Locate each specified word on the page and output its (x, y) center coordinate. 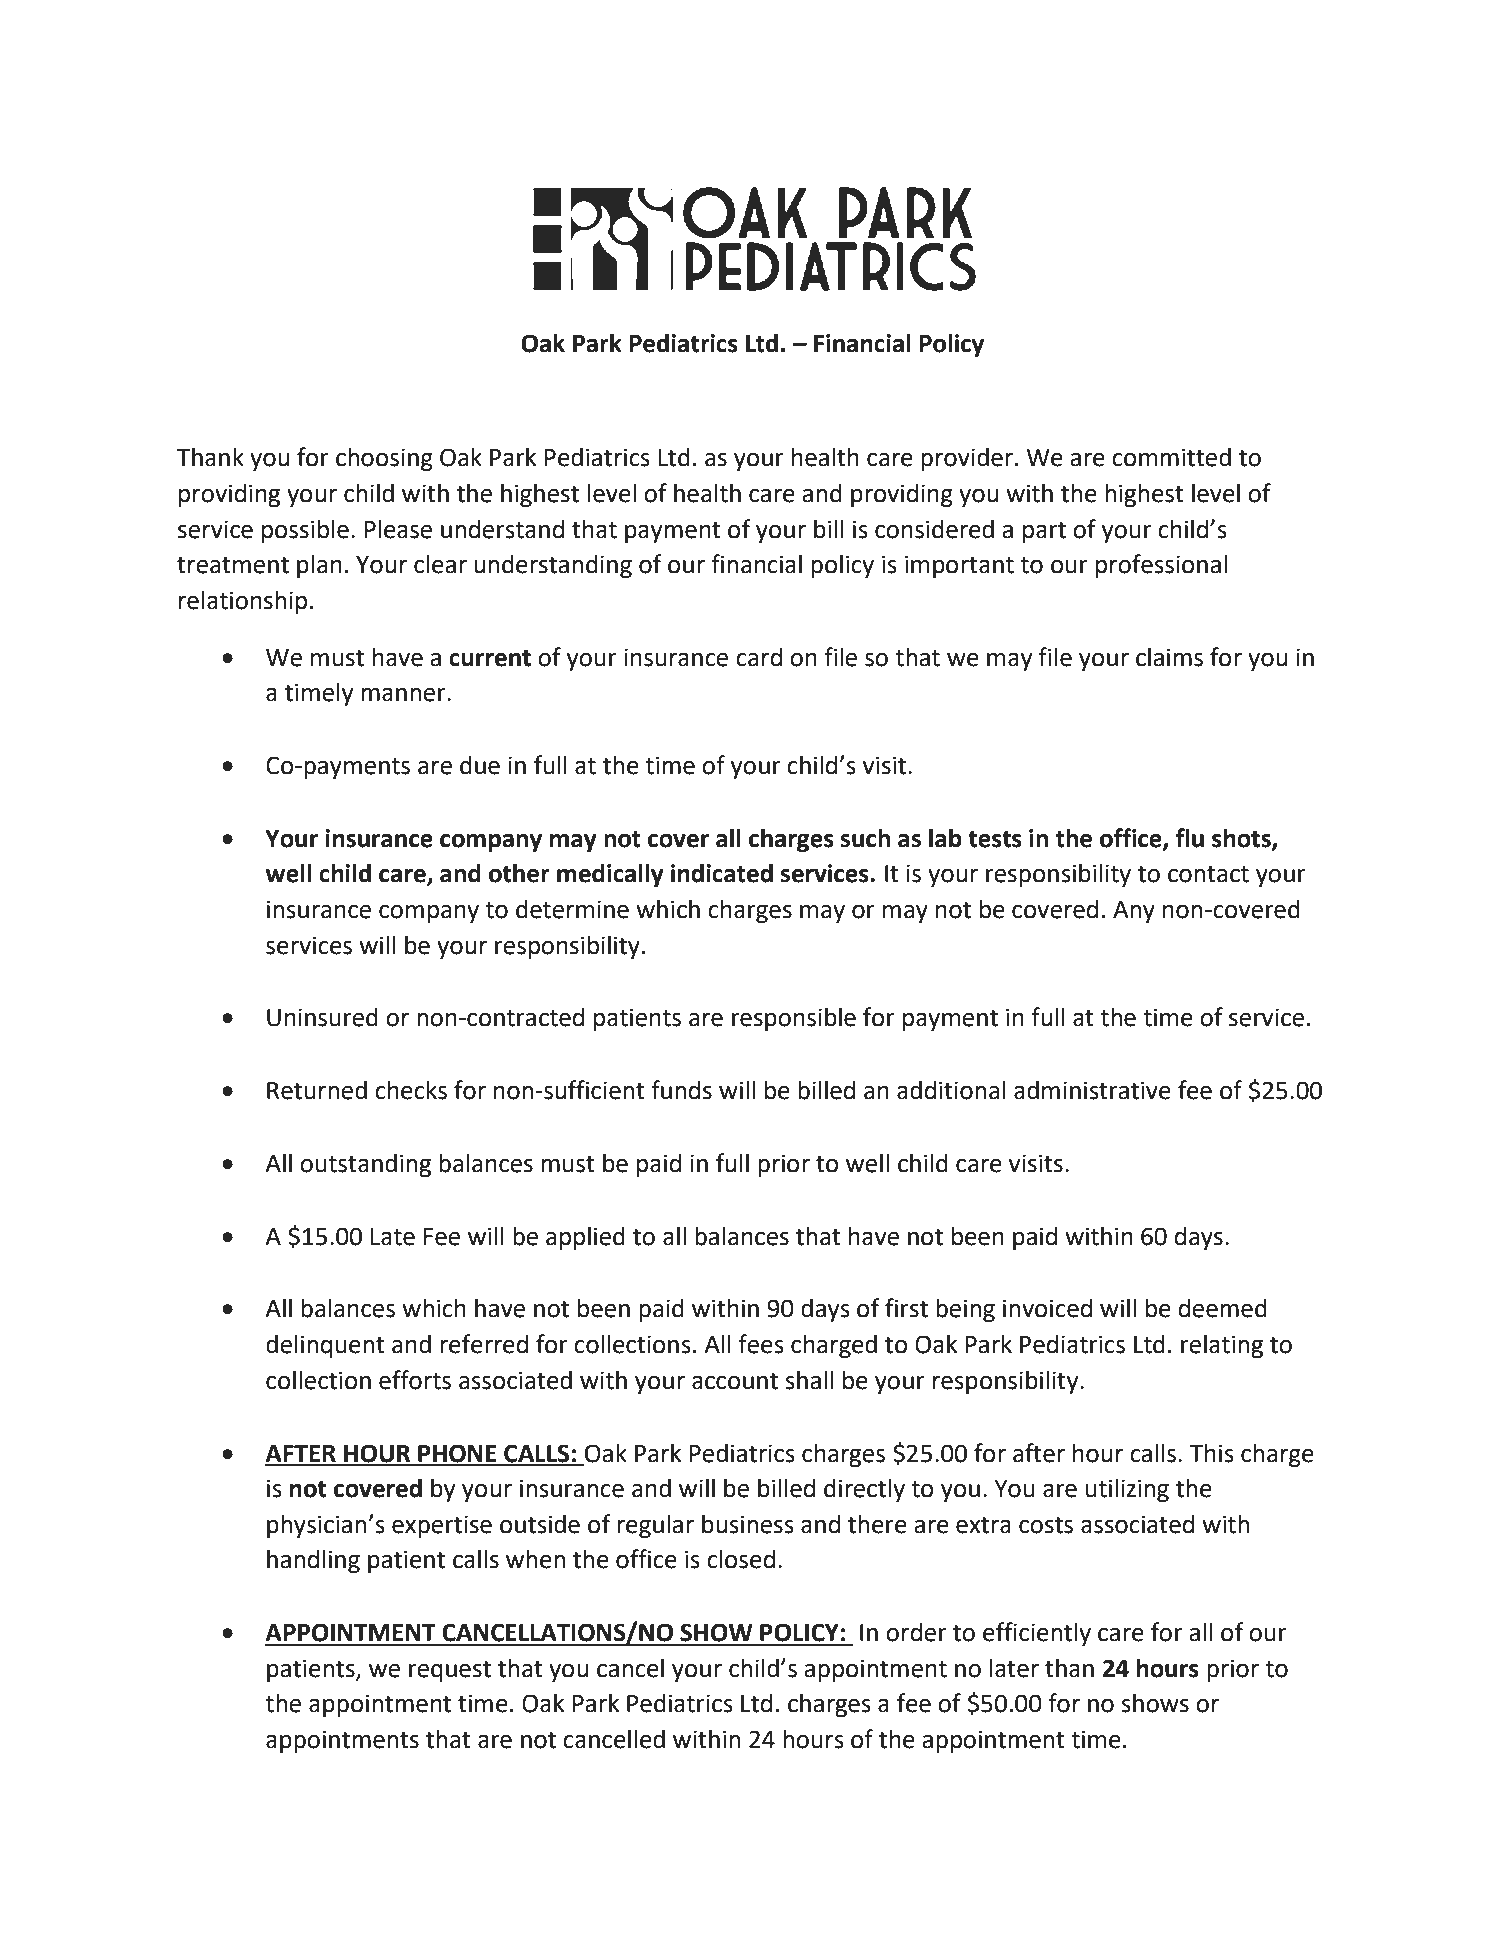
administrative (1092, 1090)
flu (1190, 838)
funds (681, 1090)
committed (1171, 457)
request (450, 1671)
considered (934, 529)
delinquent (325, 1346)
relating (1222, 1346)
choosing (384, 459)
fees (761, 1344)
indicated (722, 873)
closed (741, 1559)
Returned (317, 1090)
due (480, 765)
